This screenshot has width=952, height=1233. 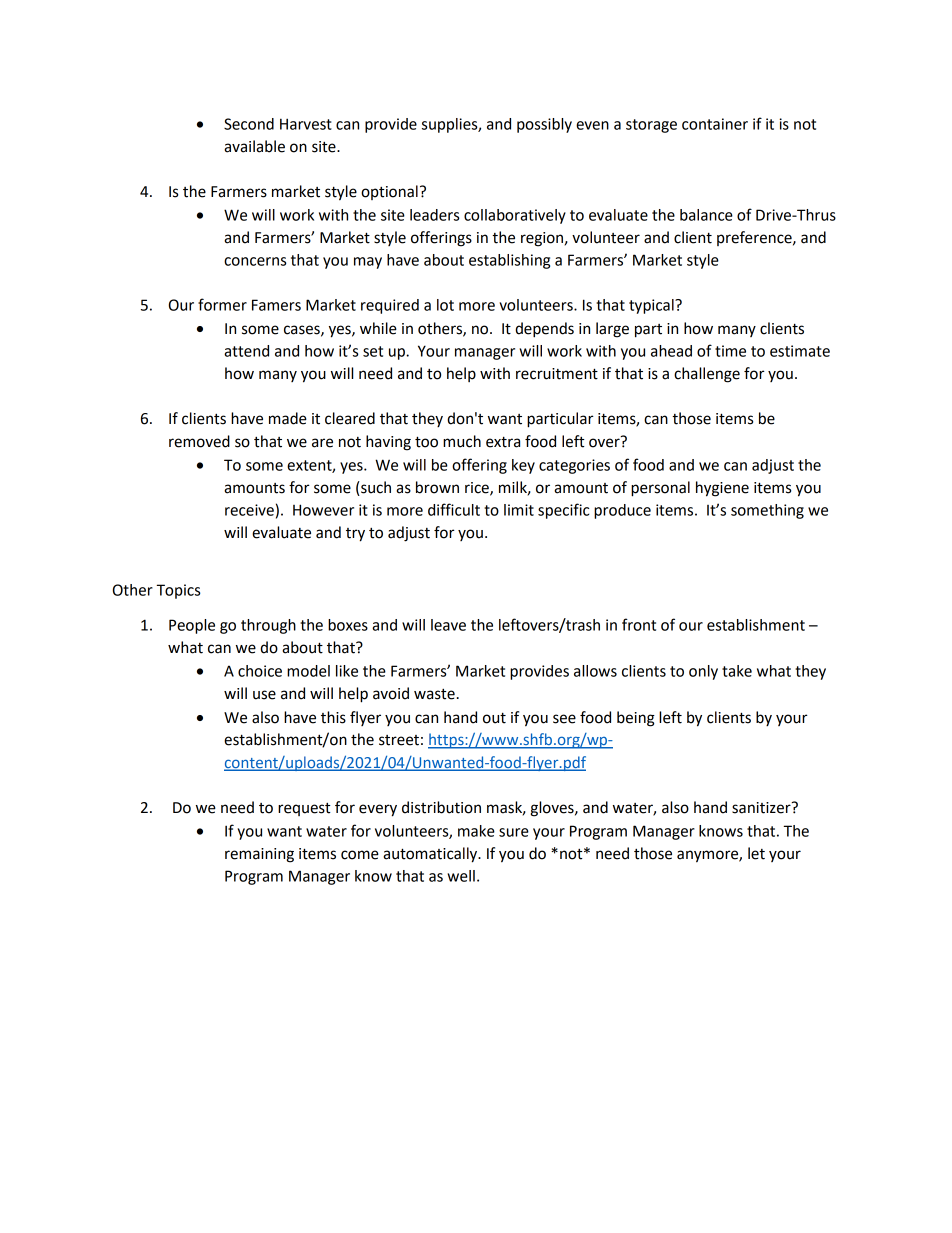 What do you see at coordinates (544, 125) in the screenshot?
I see `possibly` at bounding box center [544, 125].
